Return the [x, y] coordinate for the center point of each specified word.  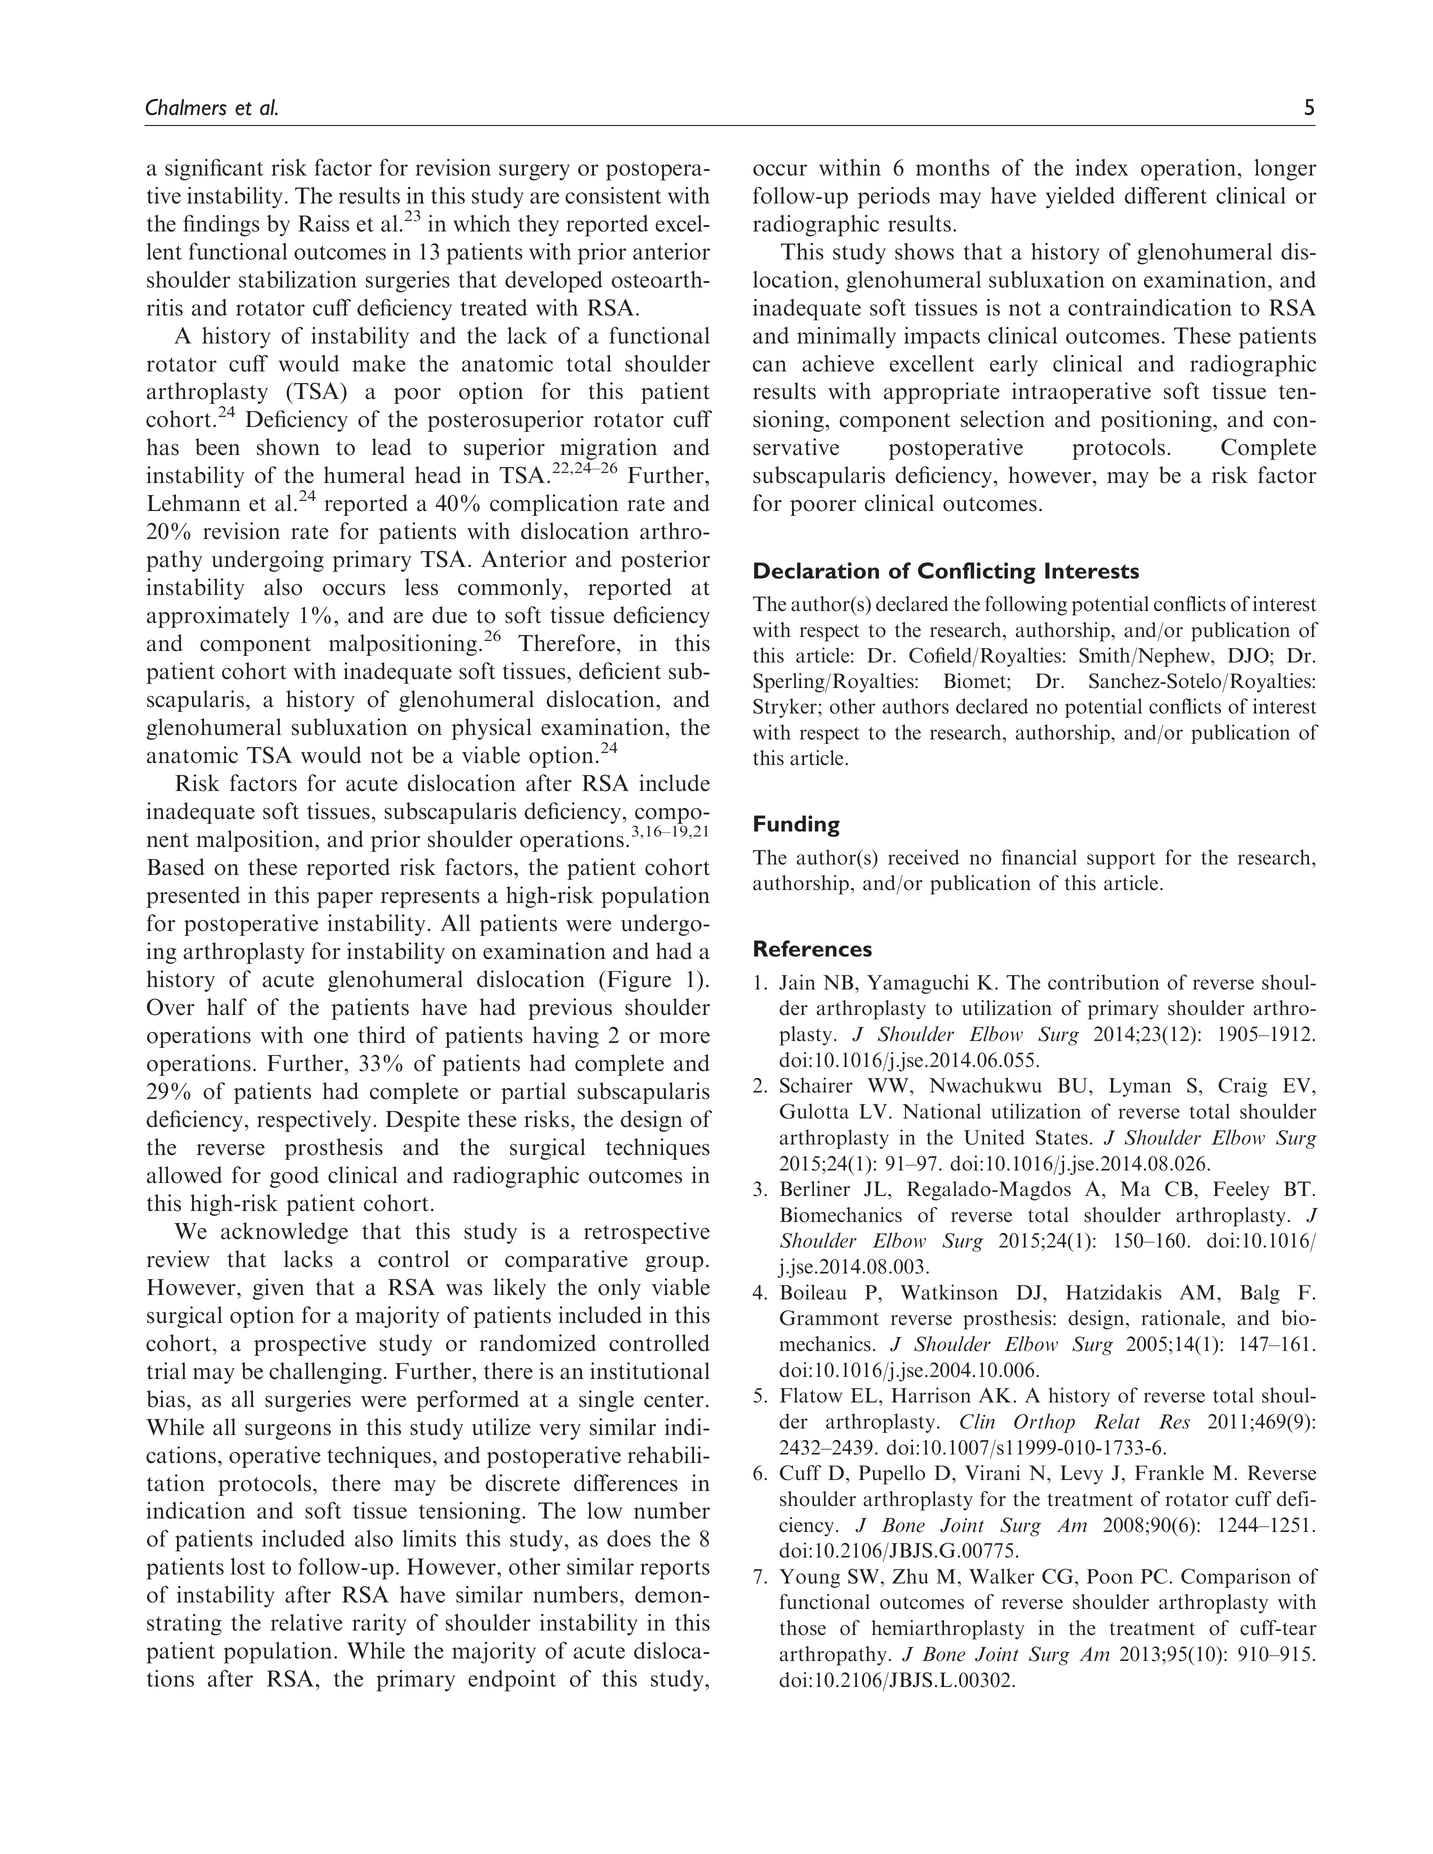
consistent [613, 195]
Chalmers [186, 107]
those [803, 1628]
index [1101, 167]
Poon [1110, 1576]
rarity [379, 1625]
